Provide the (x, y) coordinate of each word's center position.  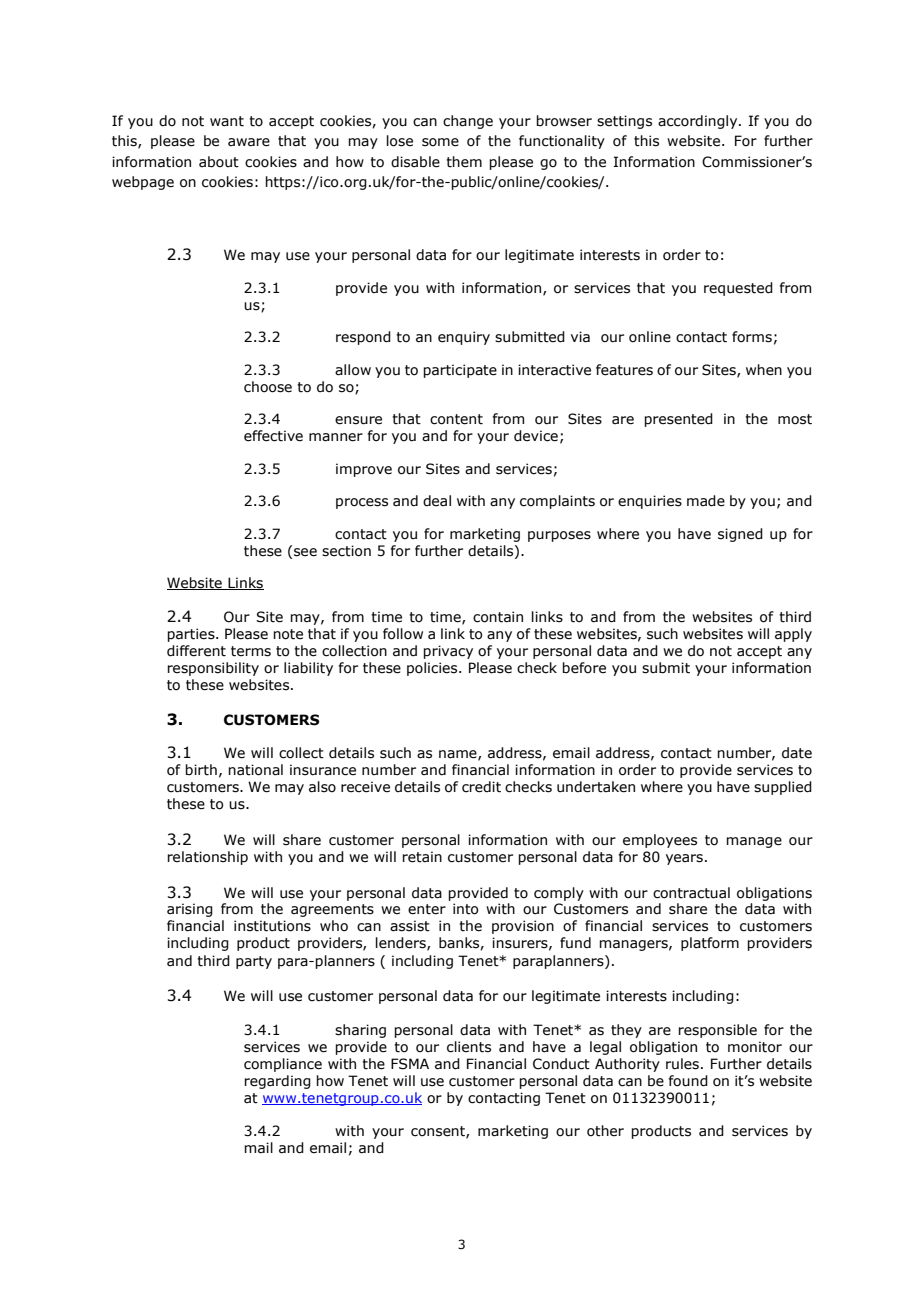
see (305, 552)
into (465, 909)
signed (740, 535)
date (797, 753)
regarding (277, 1082)
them (464, 162)
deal (437, 501)
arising (190, 910)
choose (268, 387)
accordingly (699, 122)
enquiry (464, 338)
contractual (691, 893)
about (219, 162)
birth (201, 770)
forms (752, 337)
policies (433, 669)
